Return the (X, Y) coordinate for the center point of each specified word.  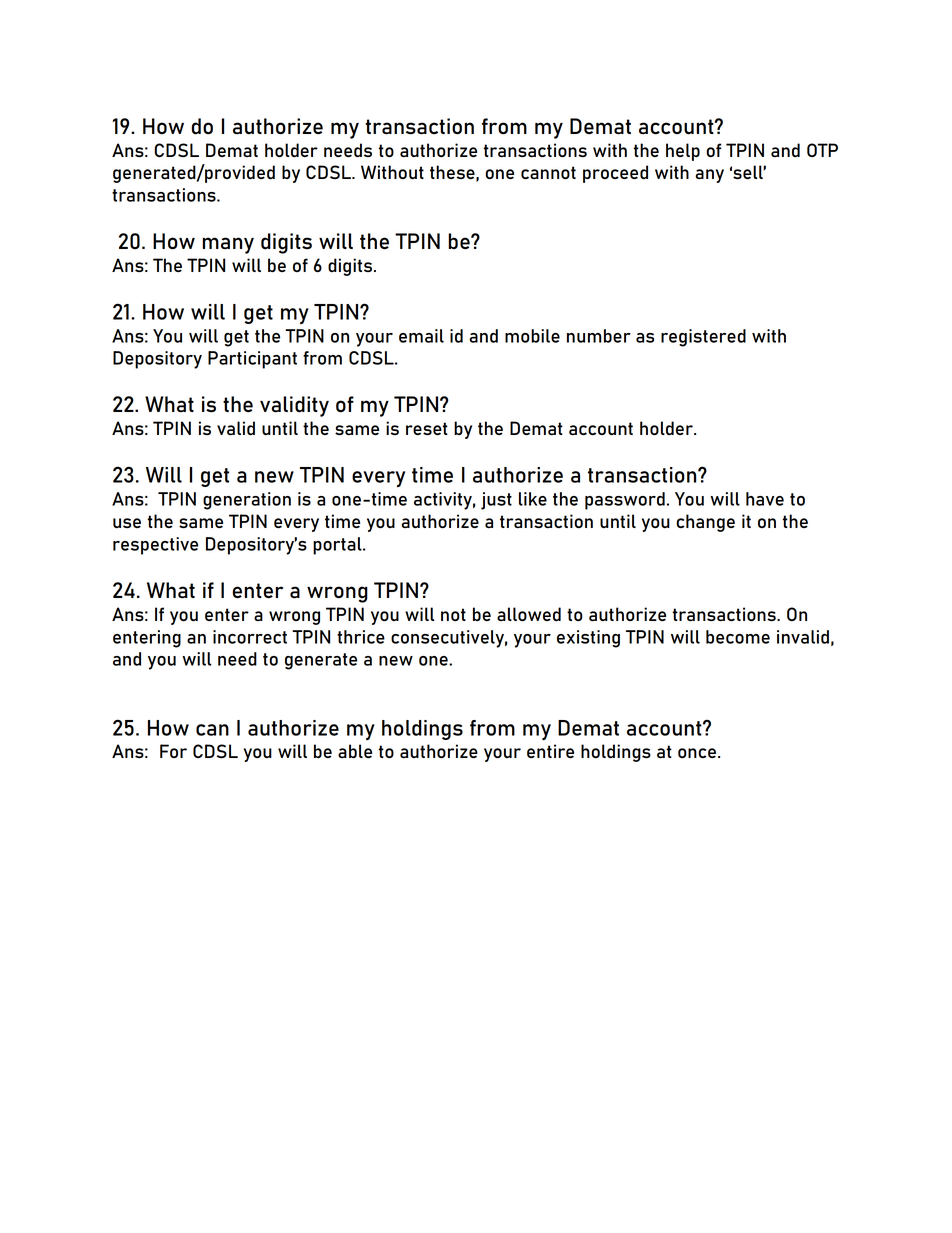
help (683, 152)
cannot (548, 172)
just (496, 501)
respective (155, 546)
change (705, 523)
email (421, 336)
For (173, 751)
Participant (252, 360)
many (228, 245)
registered (703, 338)
